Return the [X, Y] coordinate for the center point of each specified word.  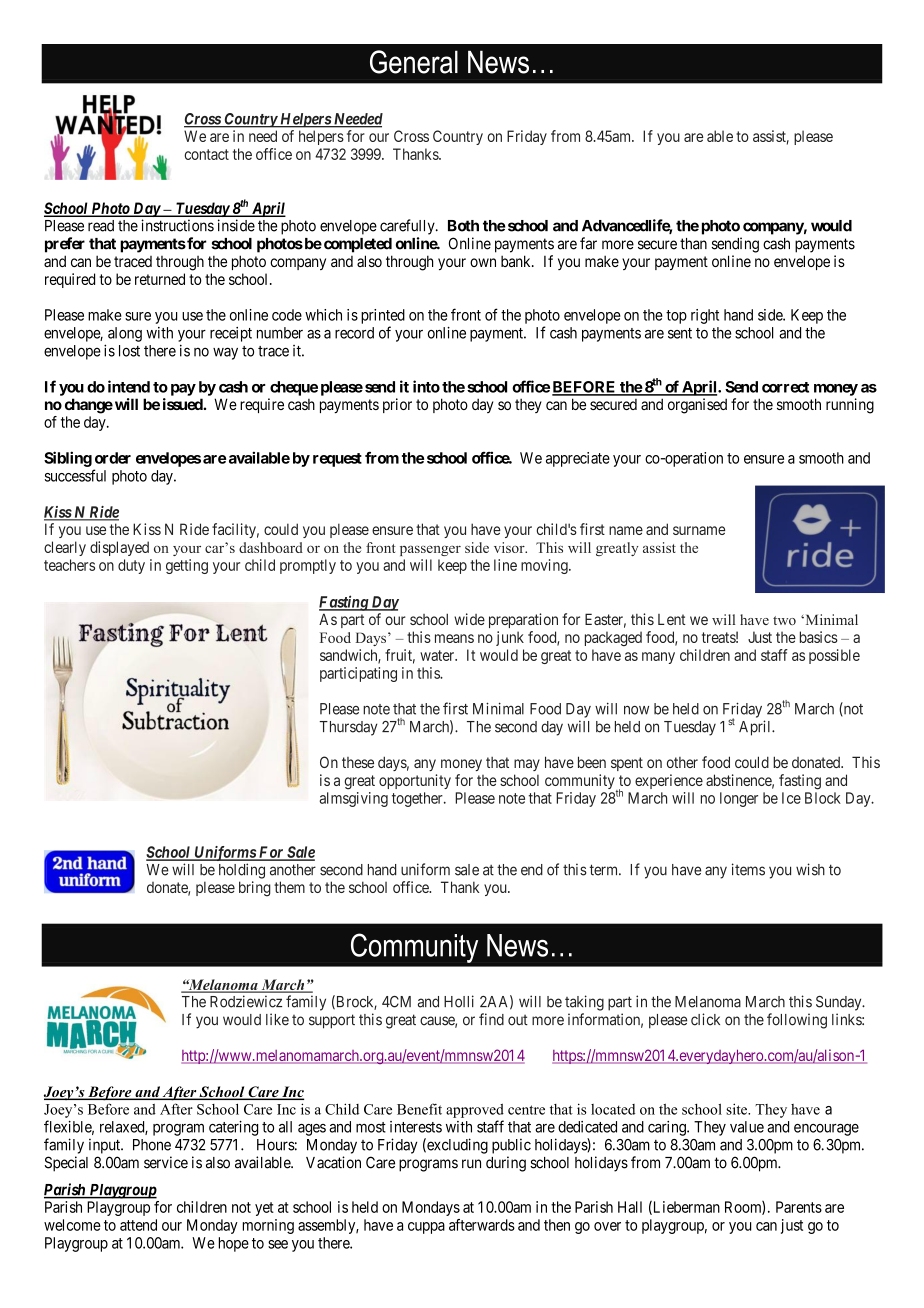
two [784, 620]
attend [138, 1225]
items [748, 869]
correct [785, 387]
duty [131, 566]
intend [129, 386]
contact [206, 154]
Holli [459, 1001]
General [414, 62]
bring [255, 889]
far [588, 243]
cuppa [426, 1228]
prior [397, 405]
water [438, 655]
